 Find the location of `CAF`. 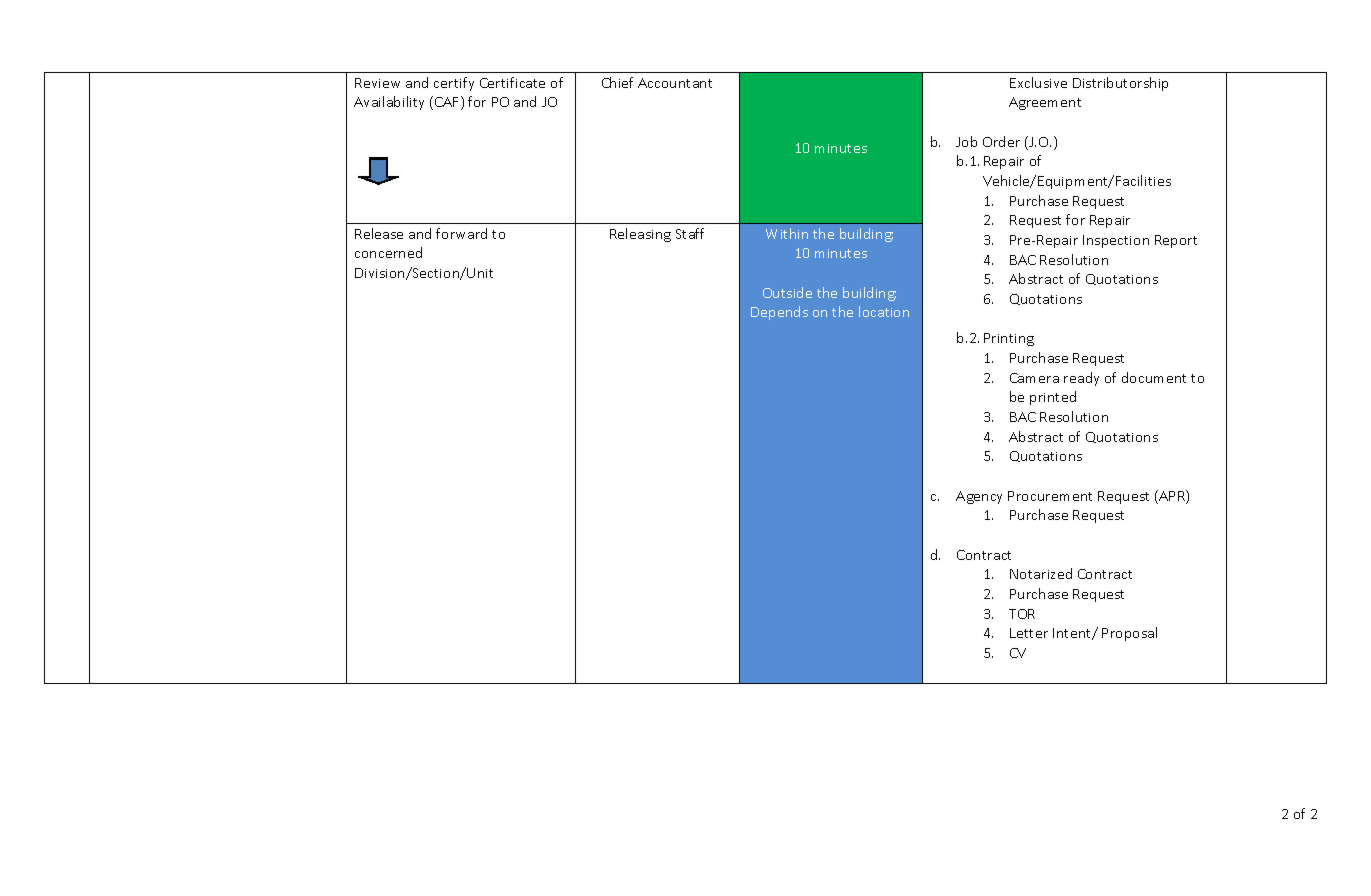

CAF is located at coordinates (448, 103).
